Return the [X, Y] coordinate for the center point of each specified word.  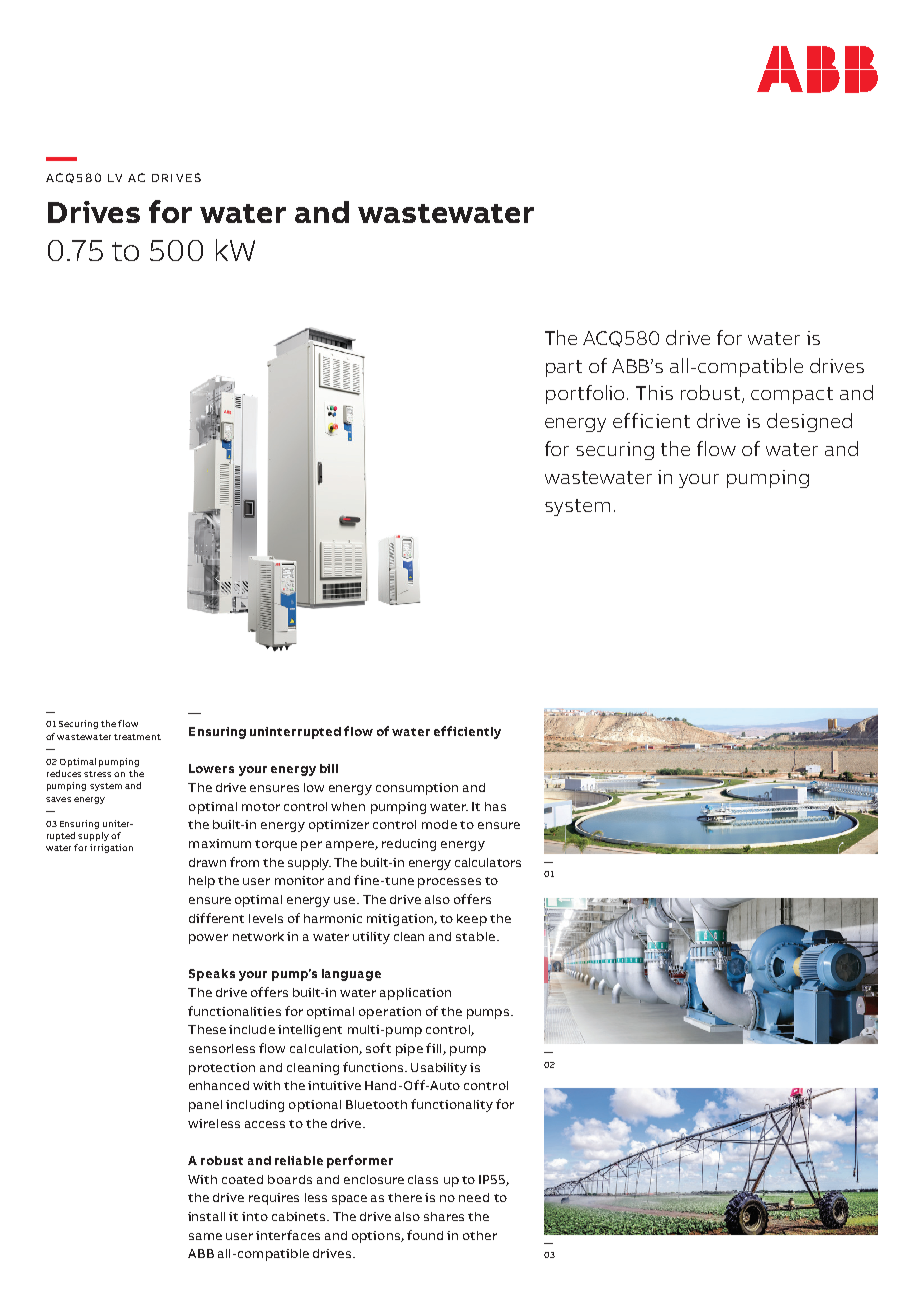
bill [329, 768]
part [564, 368]
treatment [137, 737]
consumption [417, 789]
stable [477, 936]
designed [809, 422]
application [415, 994]
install [206, 1216]
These [207, 1029]
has [495, 806]
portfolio [587, 394]
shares [444, 1216]
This [654, 392]
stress [97, 774]
